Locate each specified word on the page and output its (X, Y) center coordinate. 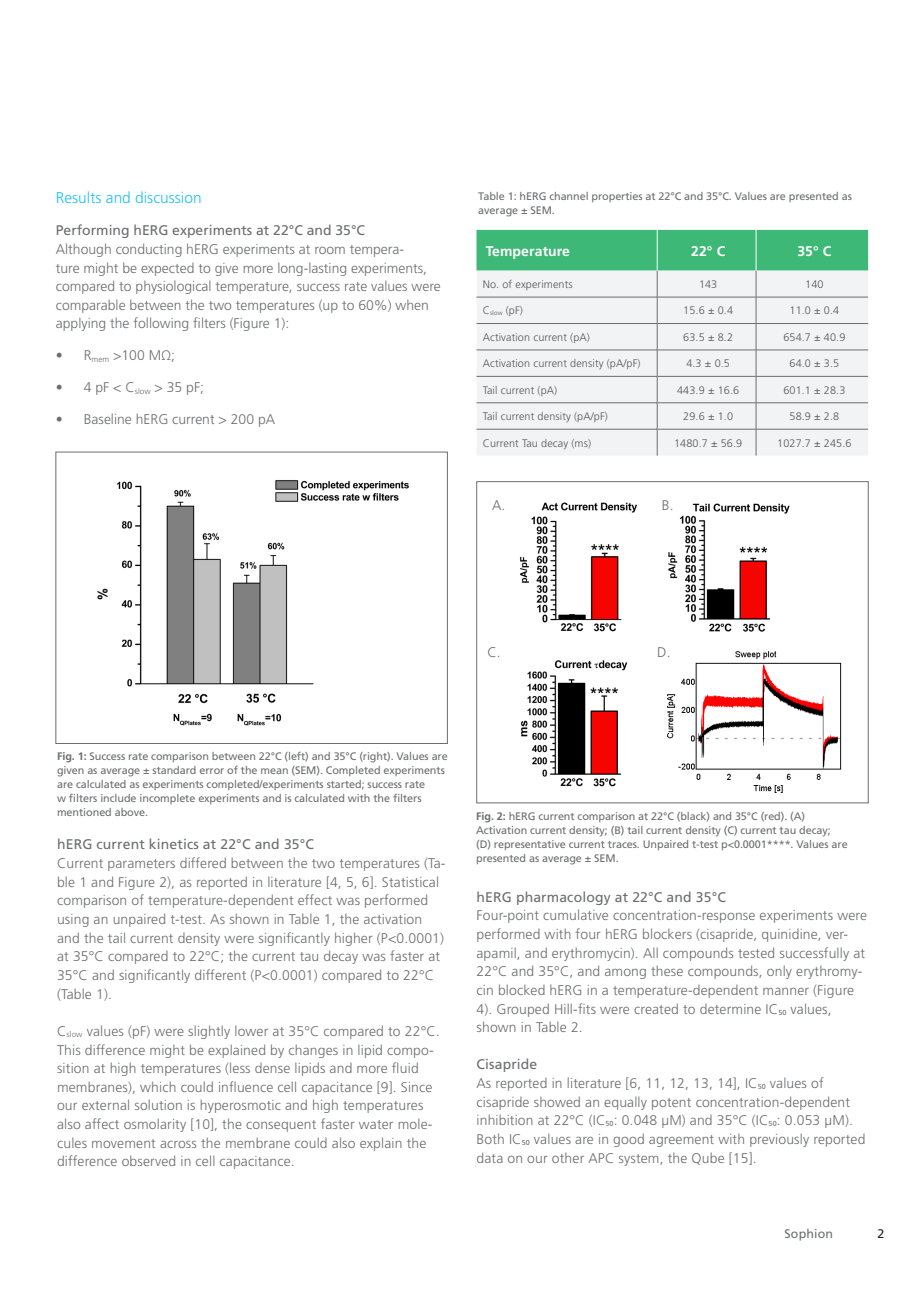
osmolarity (155, 1125)
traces (623, 844)
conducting (149, 250)
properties (617, 197)
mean (274, 771)
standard (174, 770)
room (330, 250)
